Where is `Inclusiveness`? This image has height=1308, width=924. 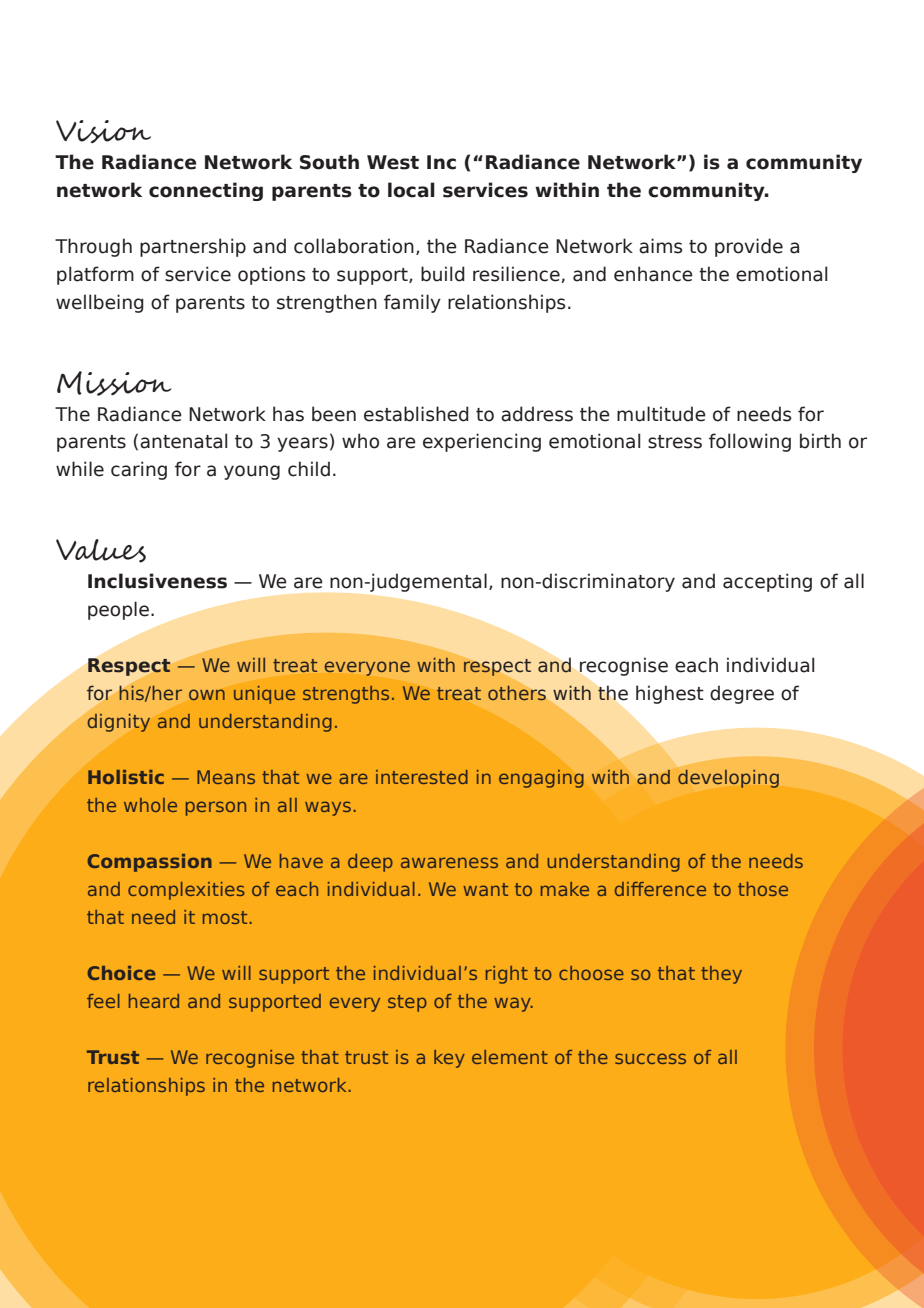 Inclusiveness is located at coordinates (157, 581).
